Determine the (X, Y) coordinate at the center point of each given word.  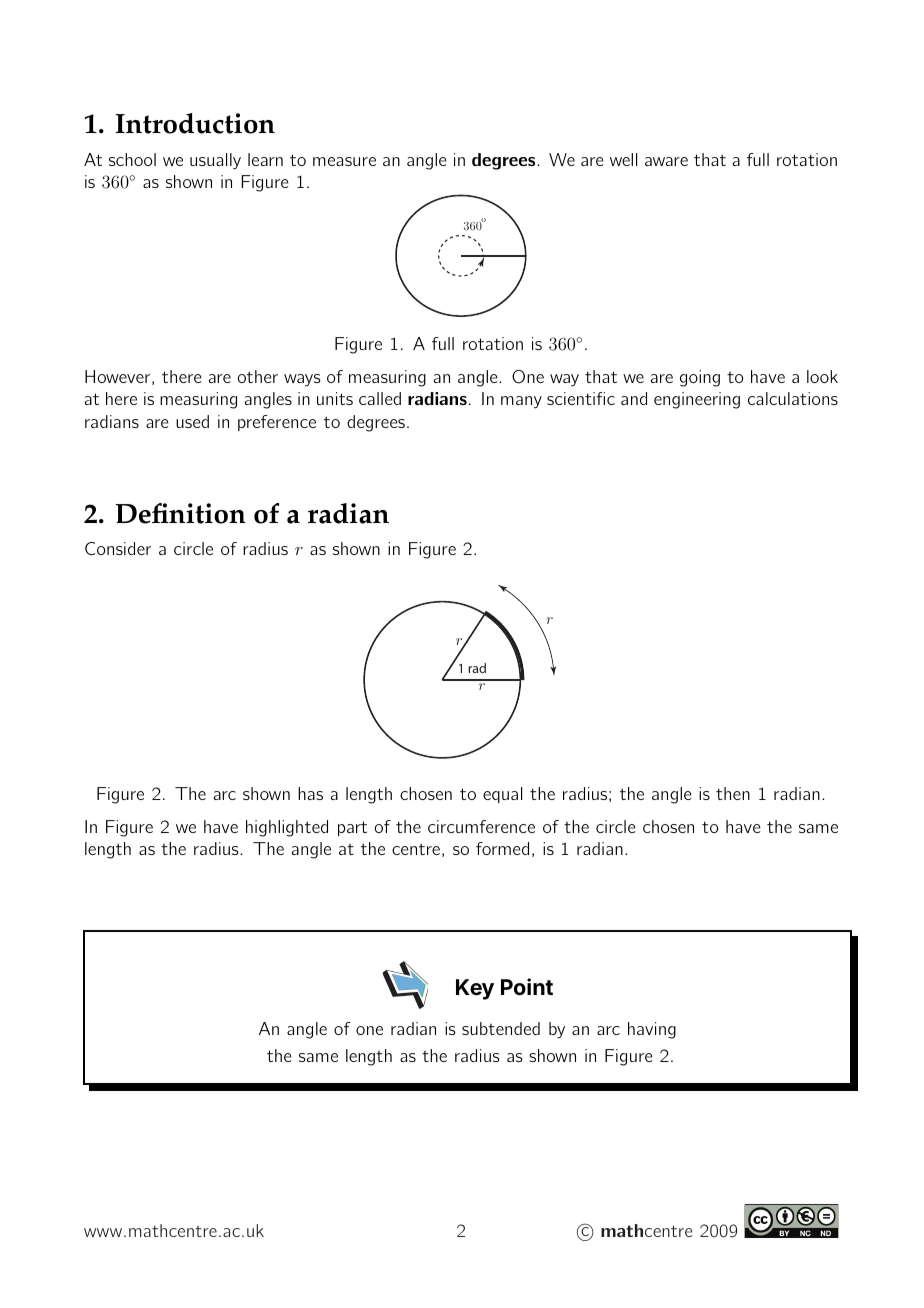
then (733, 793)
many (521, 402)
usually (215, 161)
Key (475, 989)
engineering (697, 400)
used (192, 421)
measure (344, 161)
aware (666, 161)
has (310, 793)
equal (502, 795)
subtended (501, 1028)
